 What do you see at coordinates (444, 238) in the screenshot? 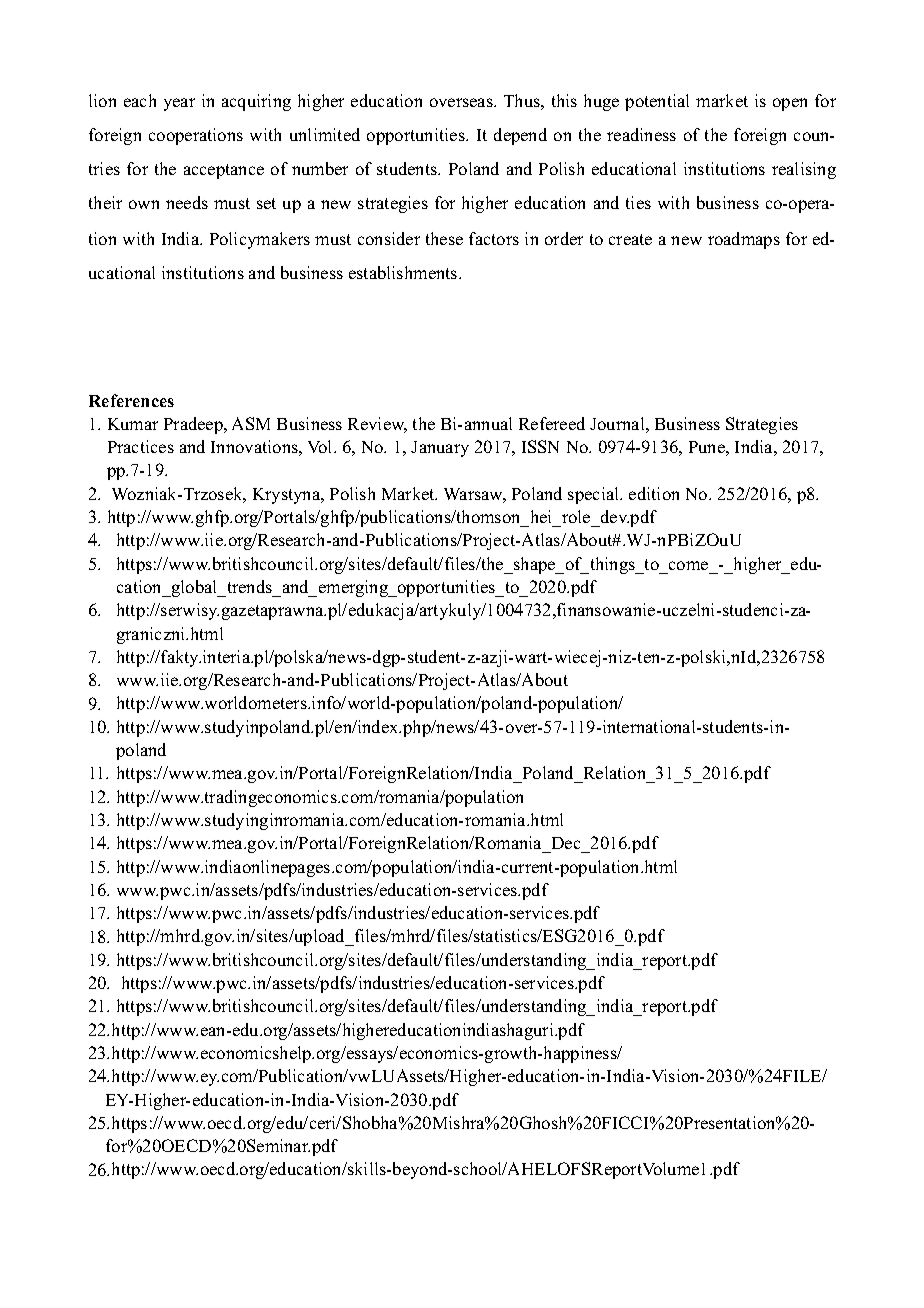
I see `these` at bounding box center [444, 238].
